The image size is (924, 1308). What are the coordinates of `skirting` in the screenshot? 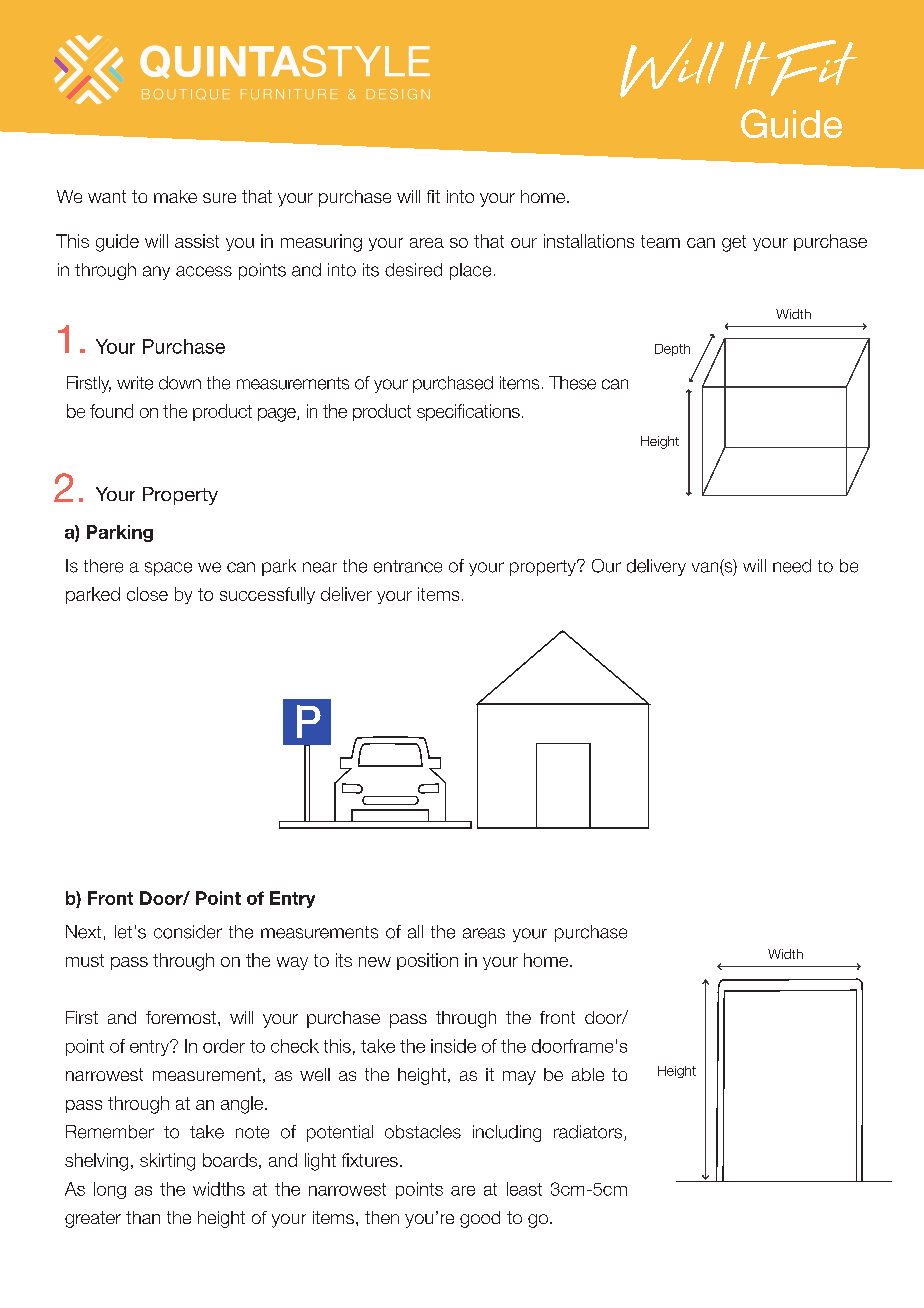 It's located at (167, 1162).
